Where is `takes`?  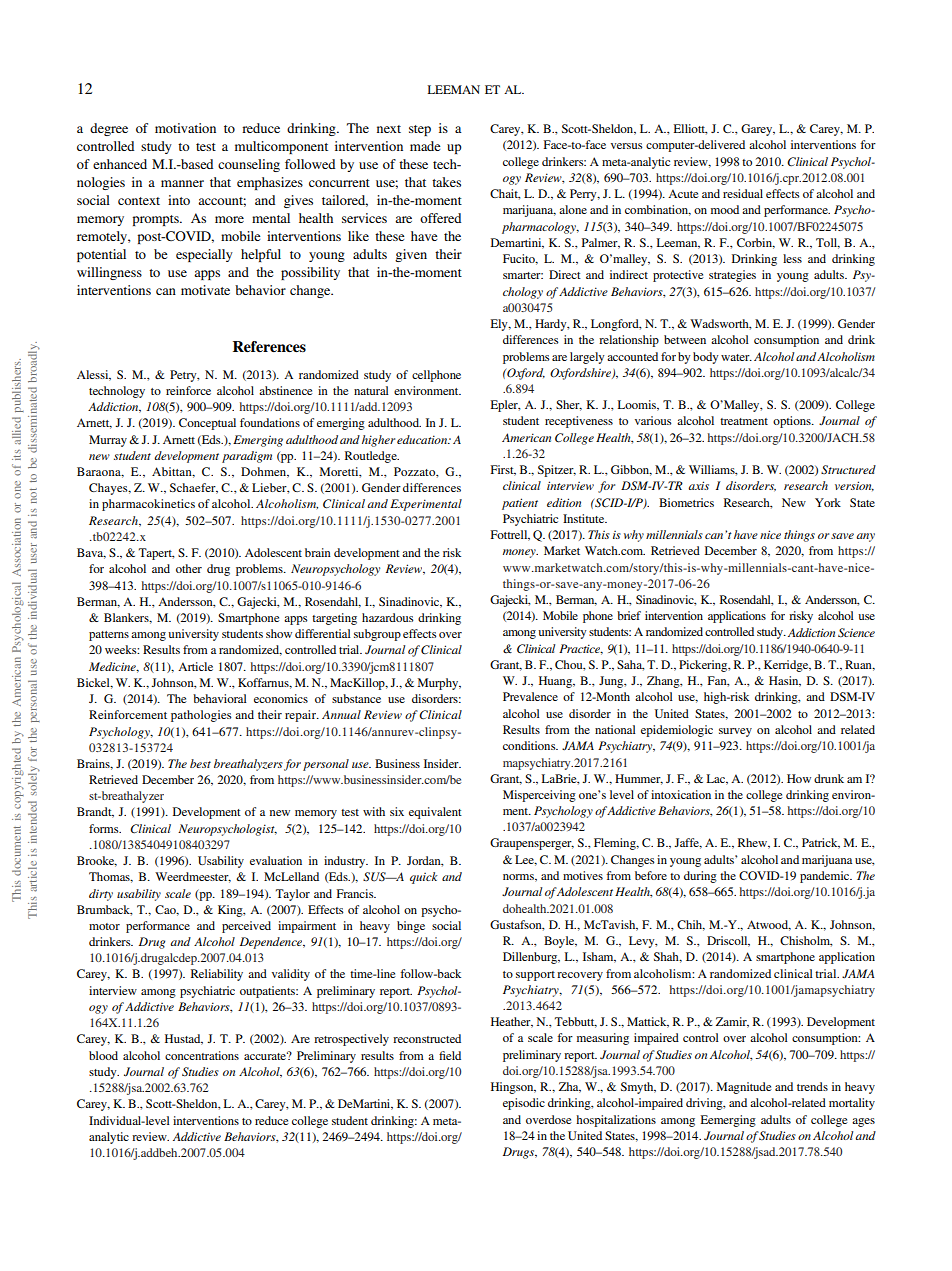 takes is located at coordinates (446, 182).
